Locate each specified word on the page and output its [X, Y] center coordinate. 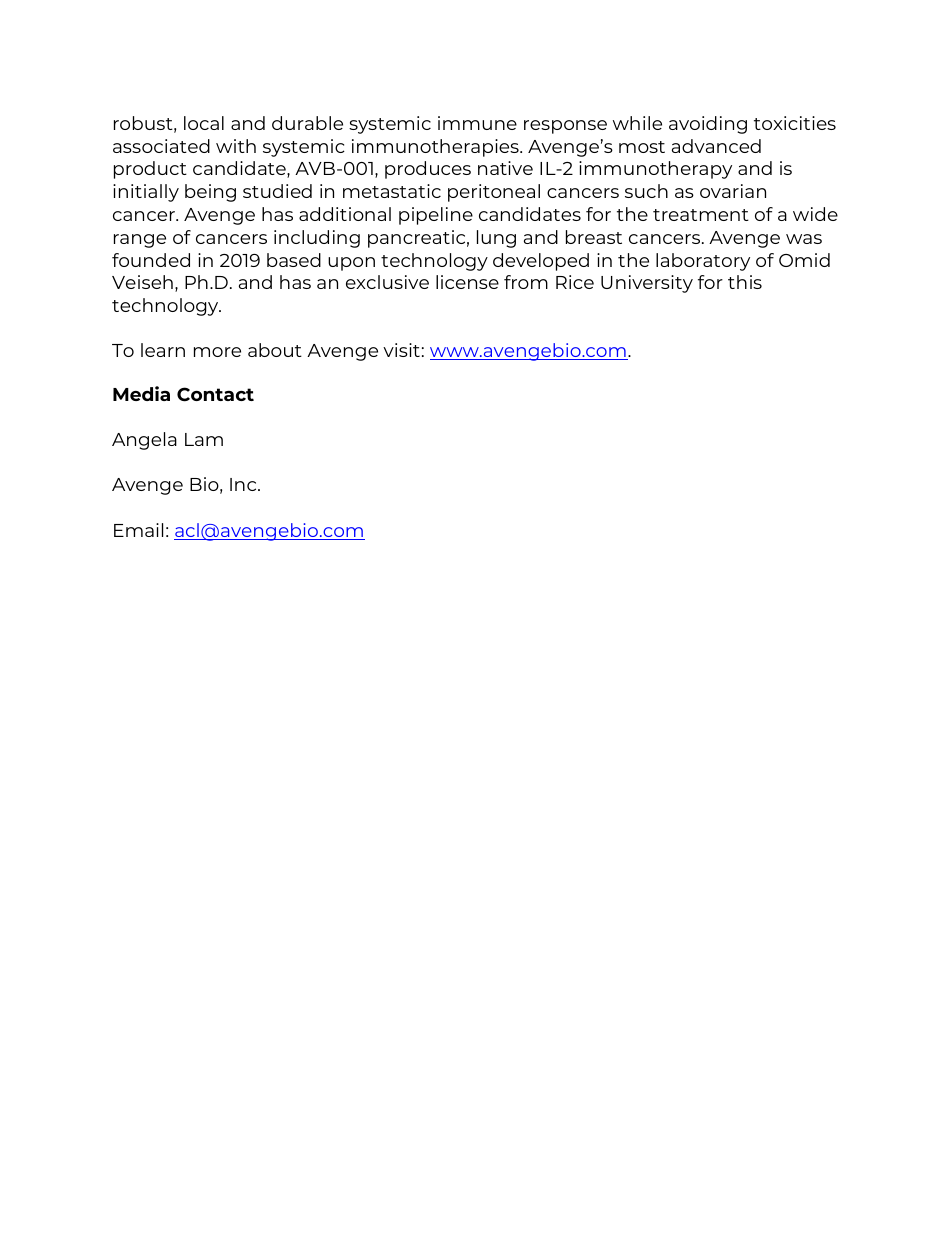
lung [496, 239]
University [647, 284]
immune [477, 123]
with [236, 146]
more [217, 352]
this [745, 282]
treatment [701, 215]
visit [401, 350]
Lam [204, 439]
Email [138, 530]
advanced [716, 146]
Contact [215, 394]
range [140, 241]
